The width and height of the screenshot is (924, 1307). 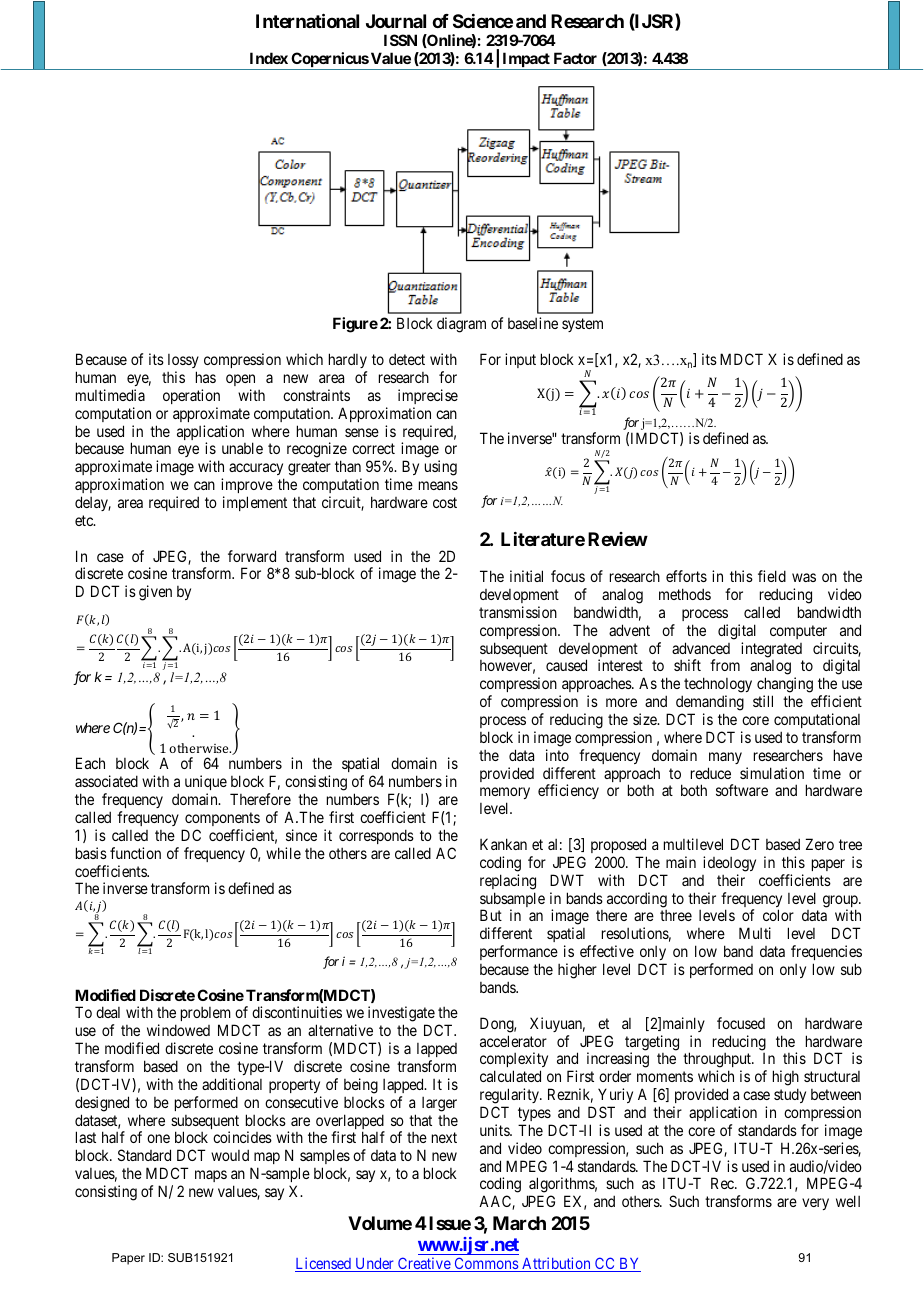 What do you see at coordinates (505, 795) in the screenshot?
I see `memory` at bounding box center [505, 795].
